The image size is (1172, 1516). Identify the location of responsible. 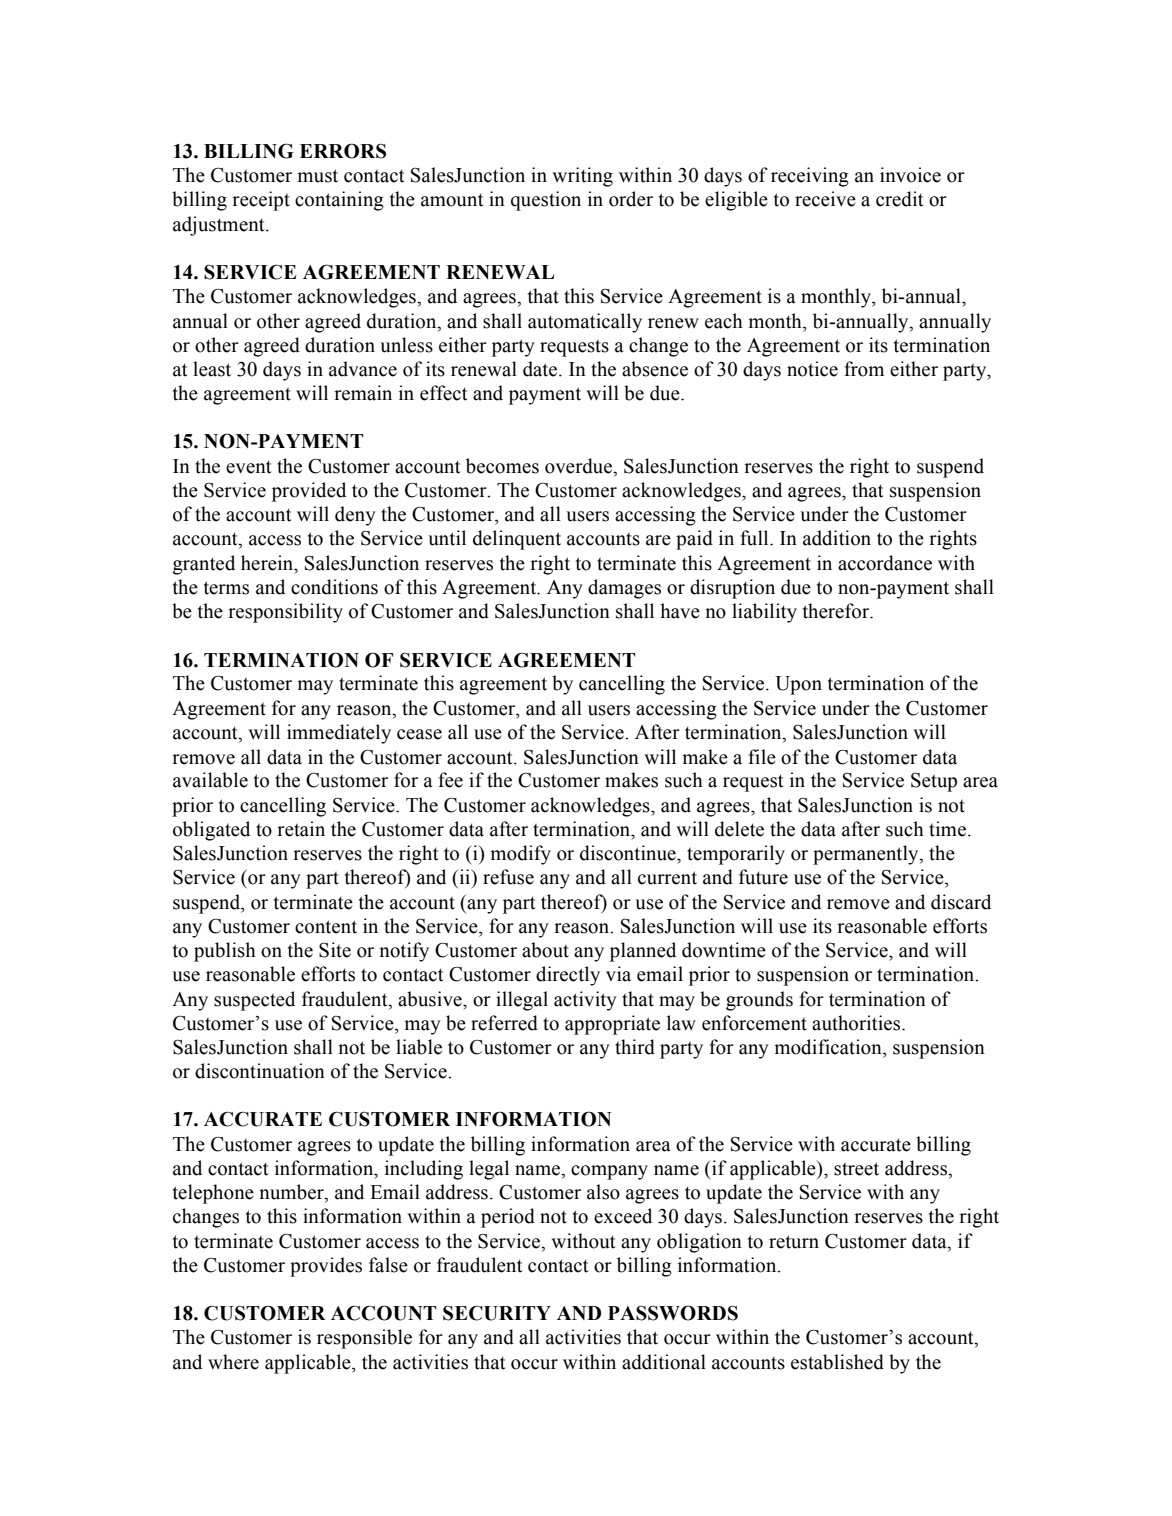
(364, 1339).
